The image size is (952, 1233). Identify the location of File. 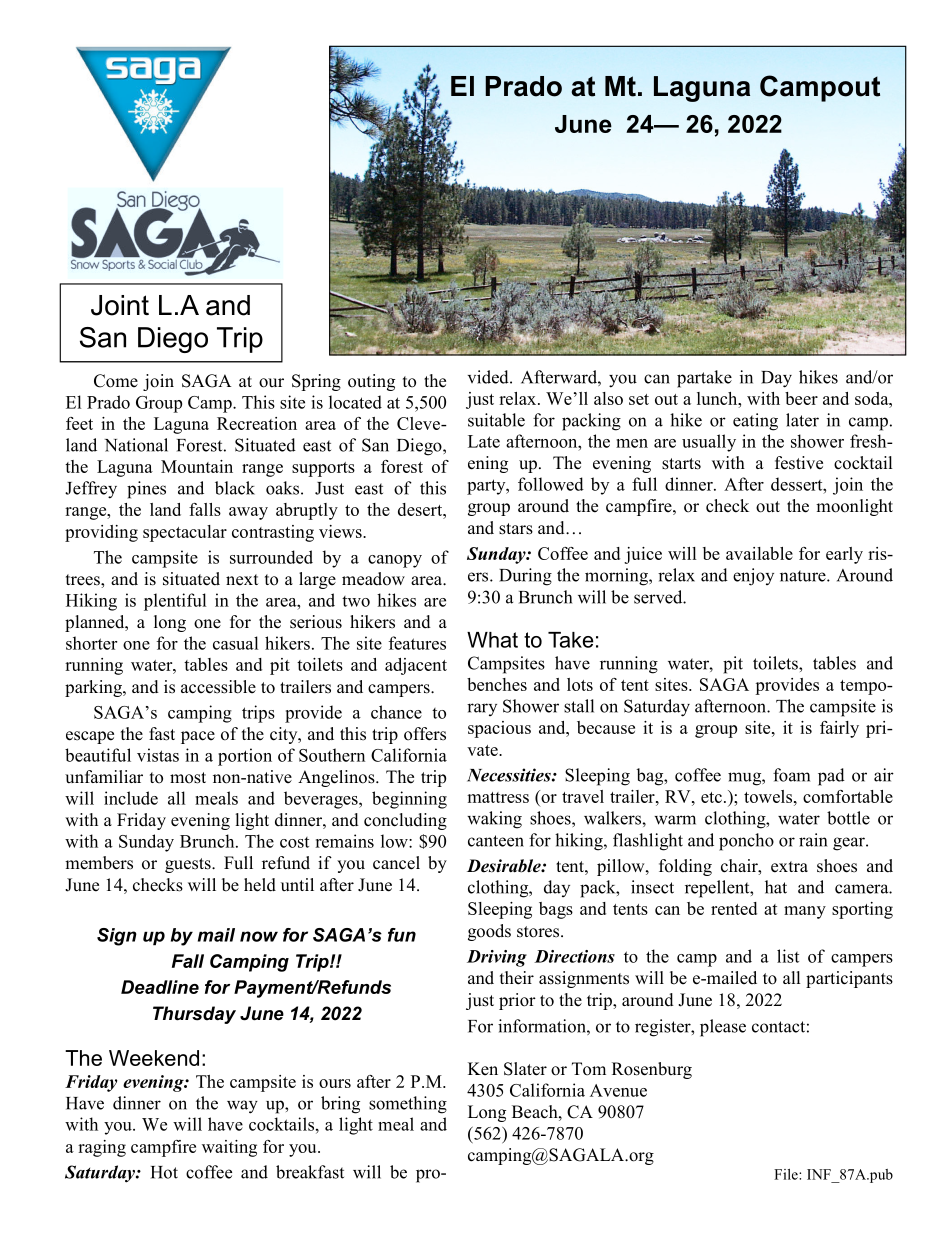
(787, 1174).
